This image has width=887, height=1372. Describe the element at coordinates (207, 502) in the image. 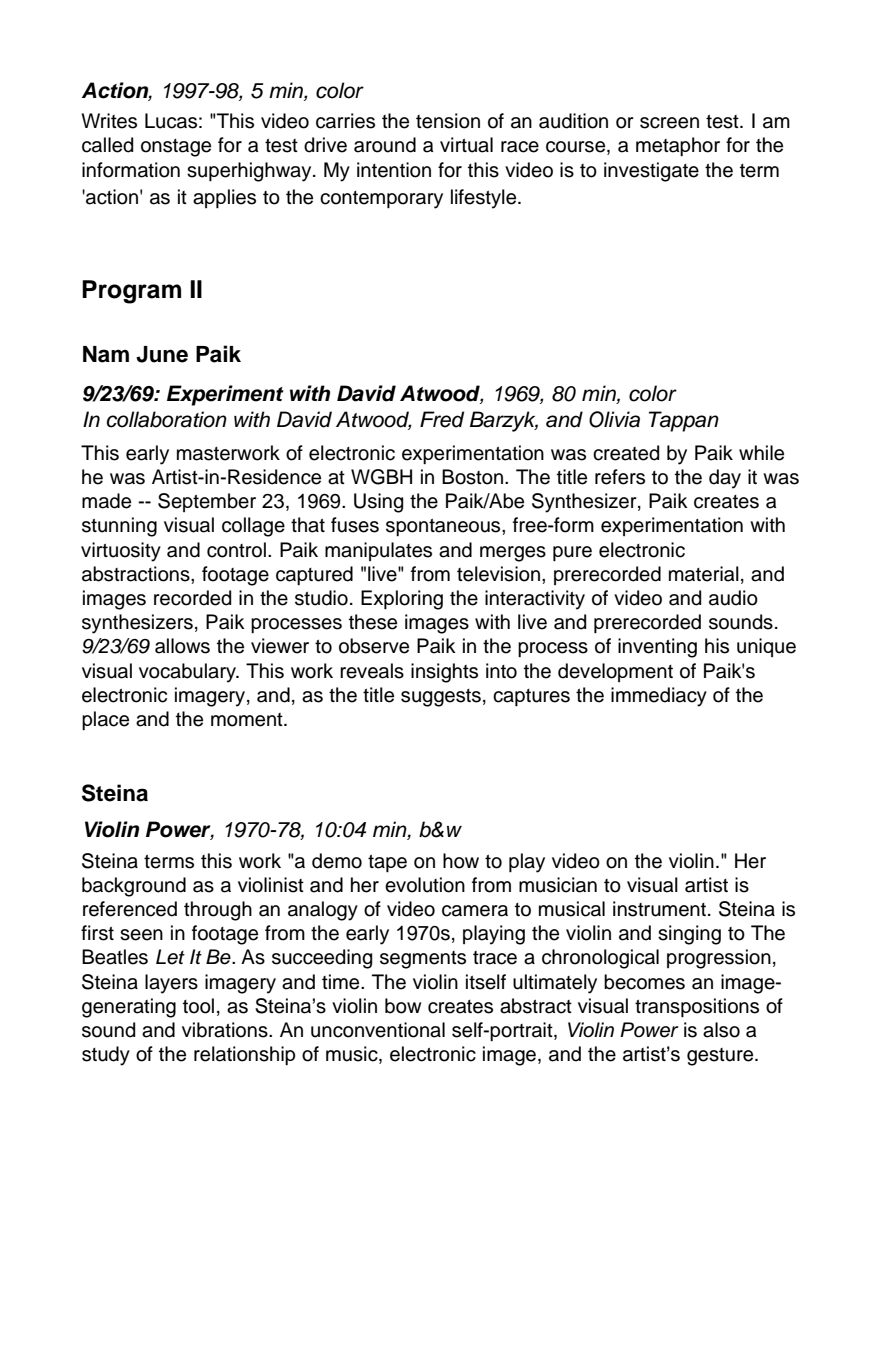

I see `September` at that location.
